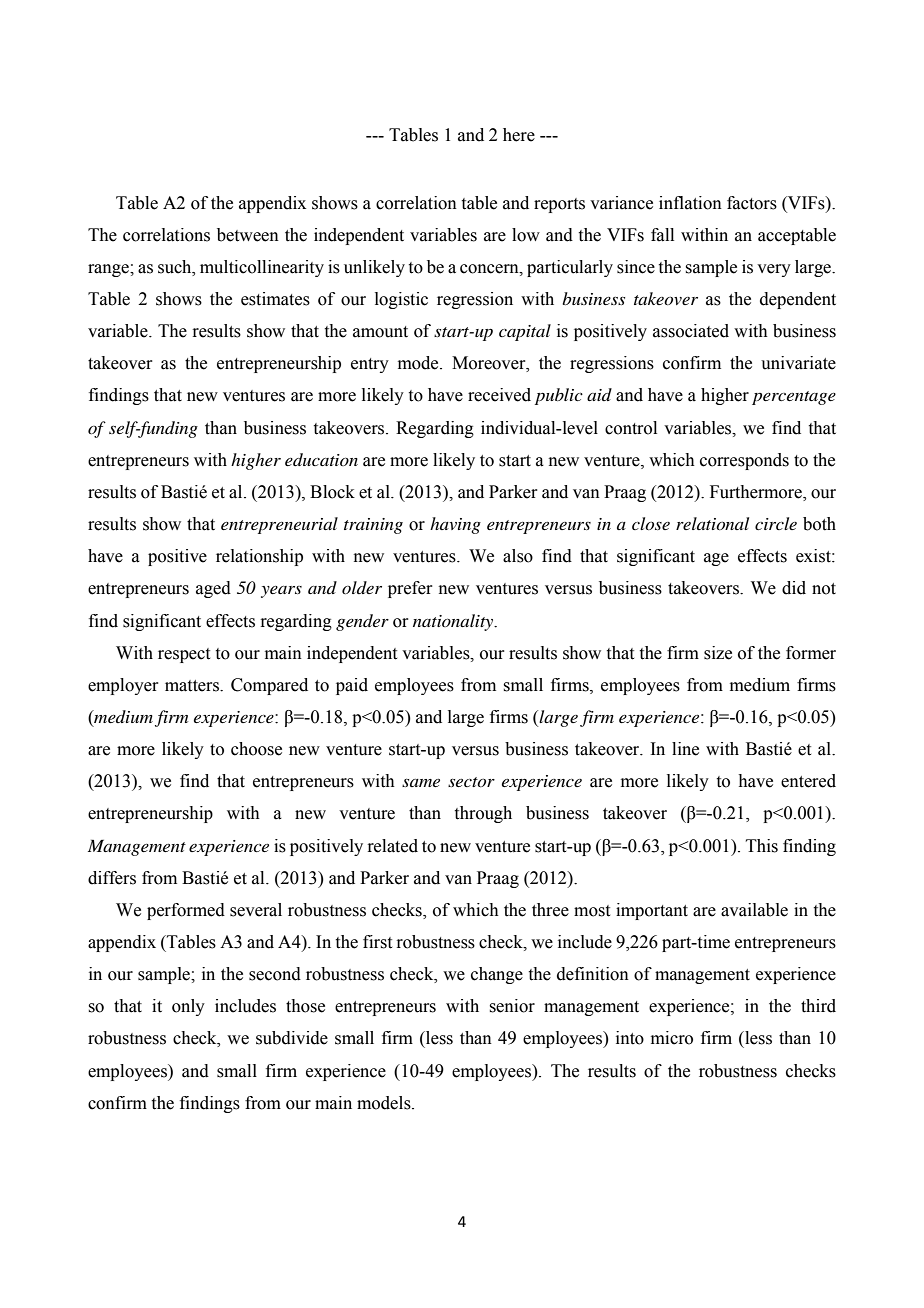 This page has height=1308, width=924. What do you see at coordinates (188, 1007) in the page?
I see `only` at bounding box center [188, 1007].
